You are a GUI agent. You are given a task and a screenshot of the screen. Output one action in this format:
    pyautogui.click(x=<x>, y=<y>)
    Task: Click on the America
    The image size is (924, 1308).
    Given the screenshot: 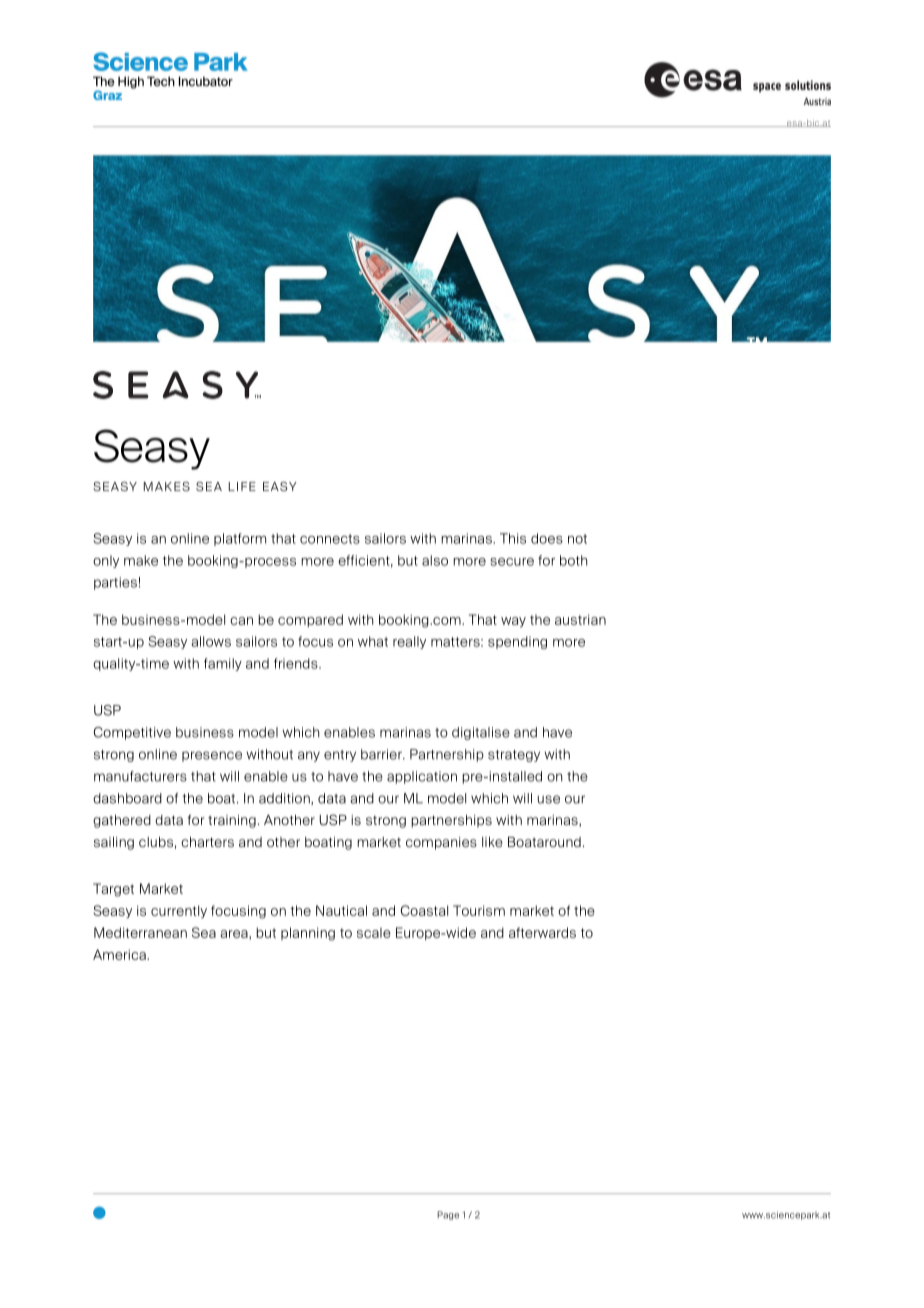 What is the action you would take?
    pyautogui.click(x=120, y=954)
